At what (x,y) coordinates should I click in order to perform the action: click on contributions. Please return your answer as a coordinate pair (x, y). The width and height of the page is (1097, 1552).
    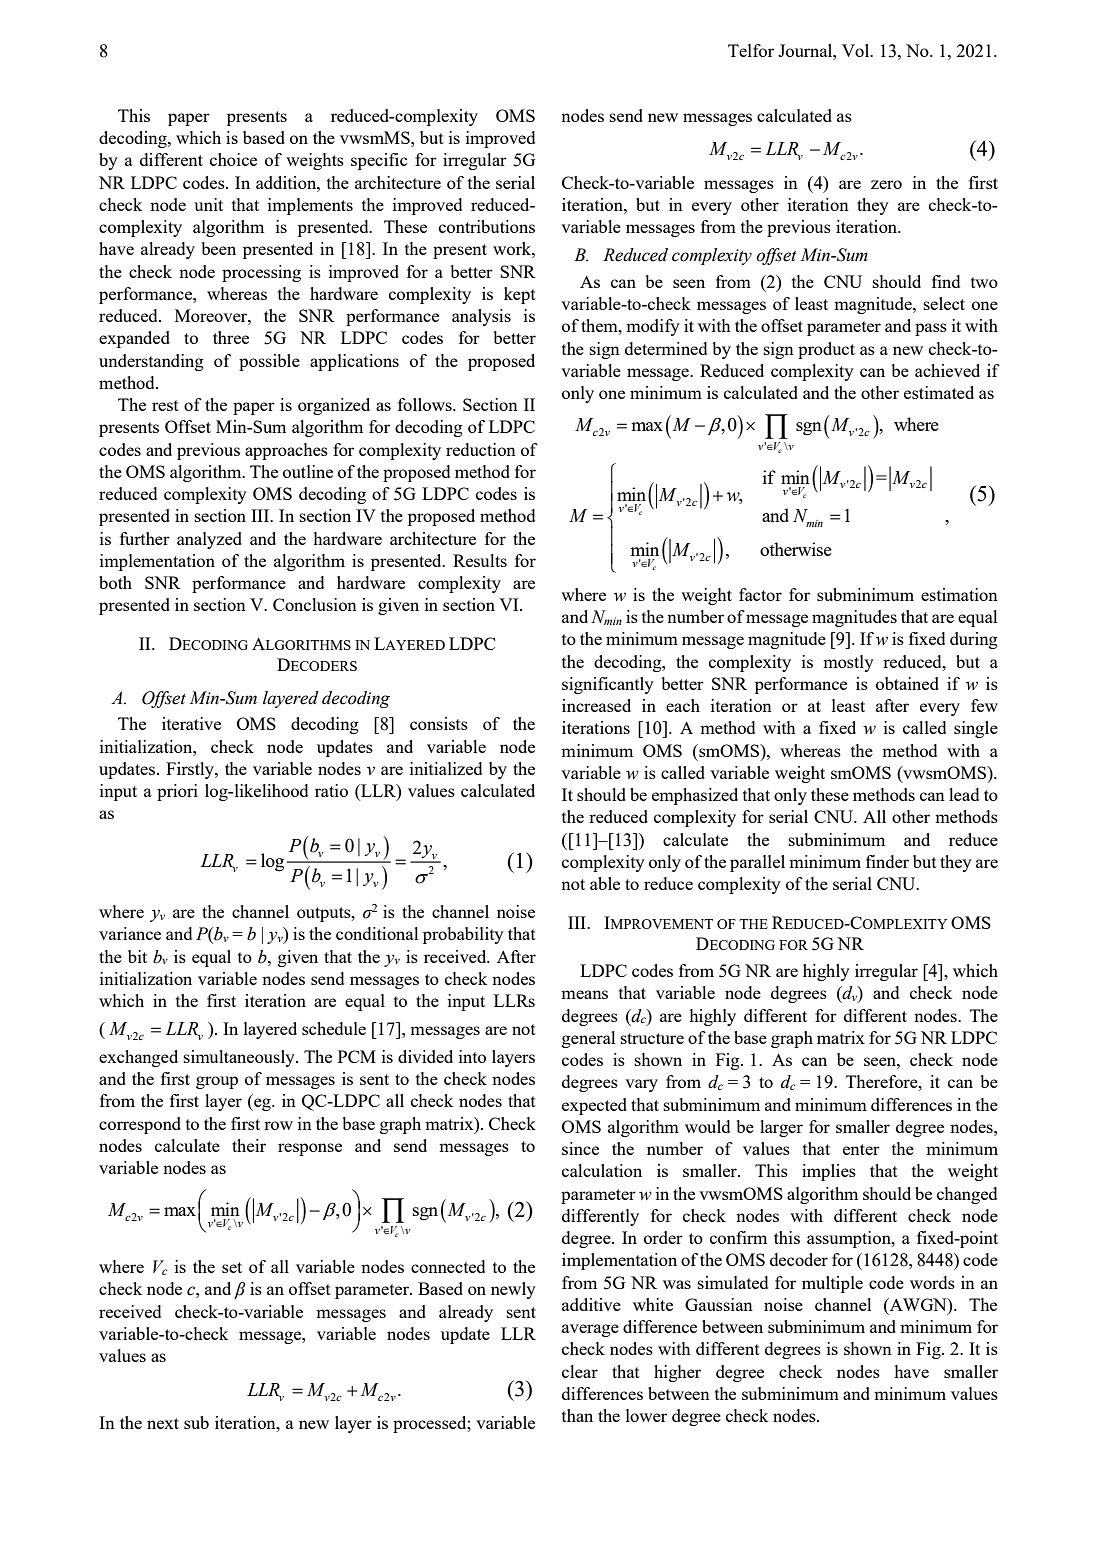
    Looking at the image, I should click on (487, 226).
